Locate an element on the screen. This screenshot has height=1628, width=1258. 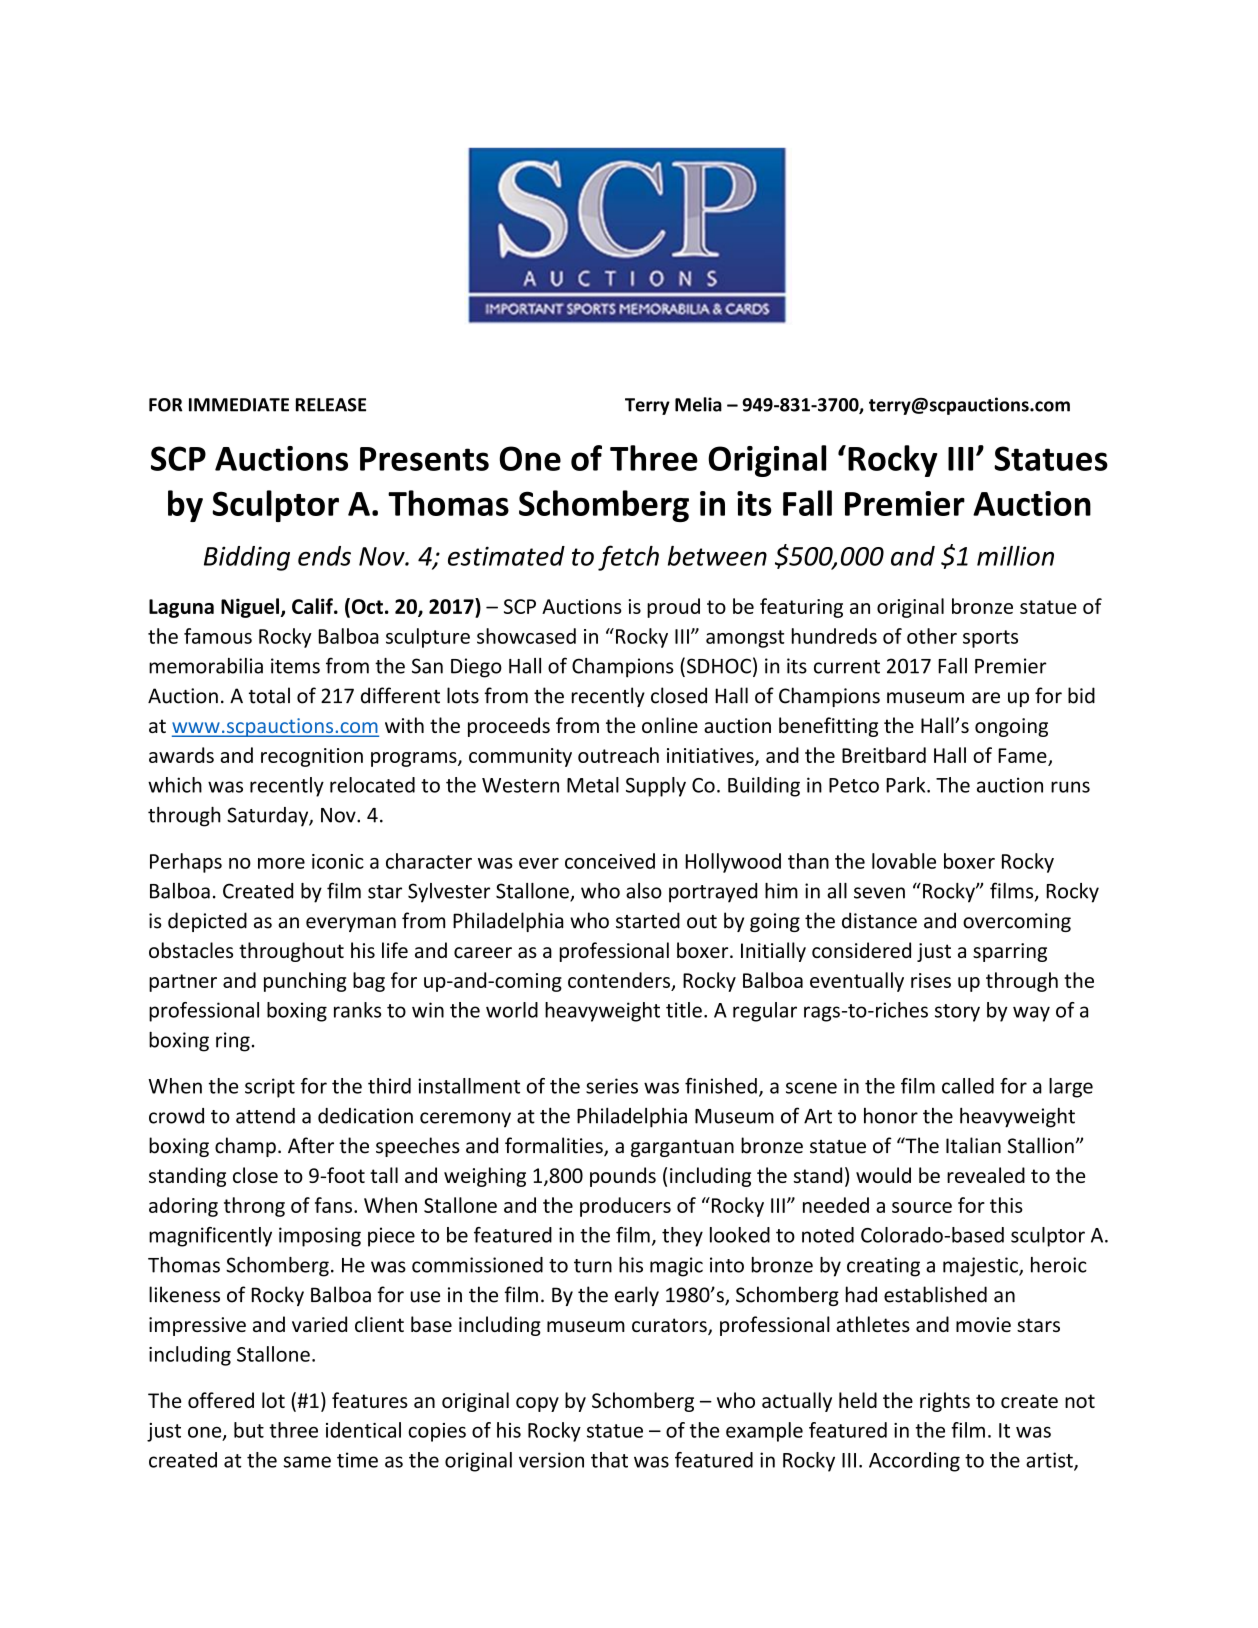
throng is located at coordinates (254, 1207).
